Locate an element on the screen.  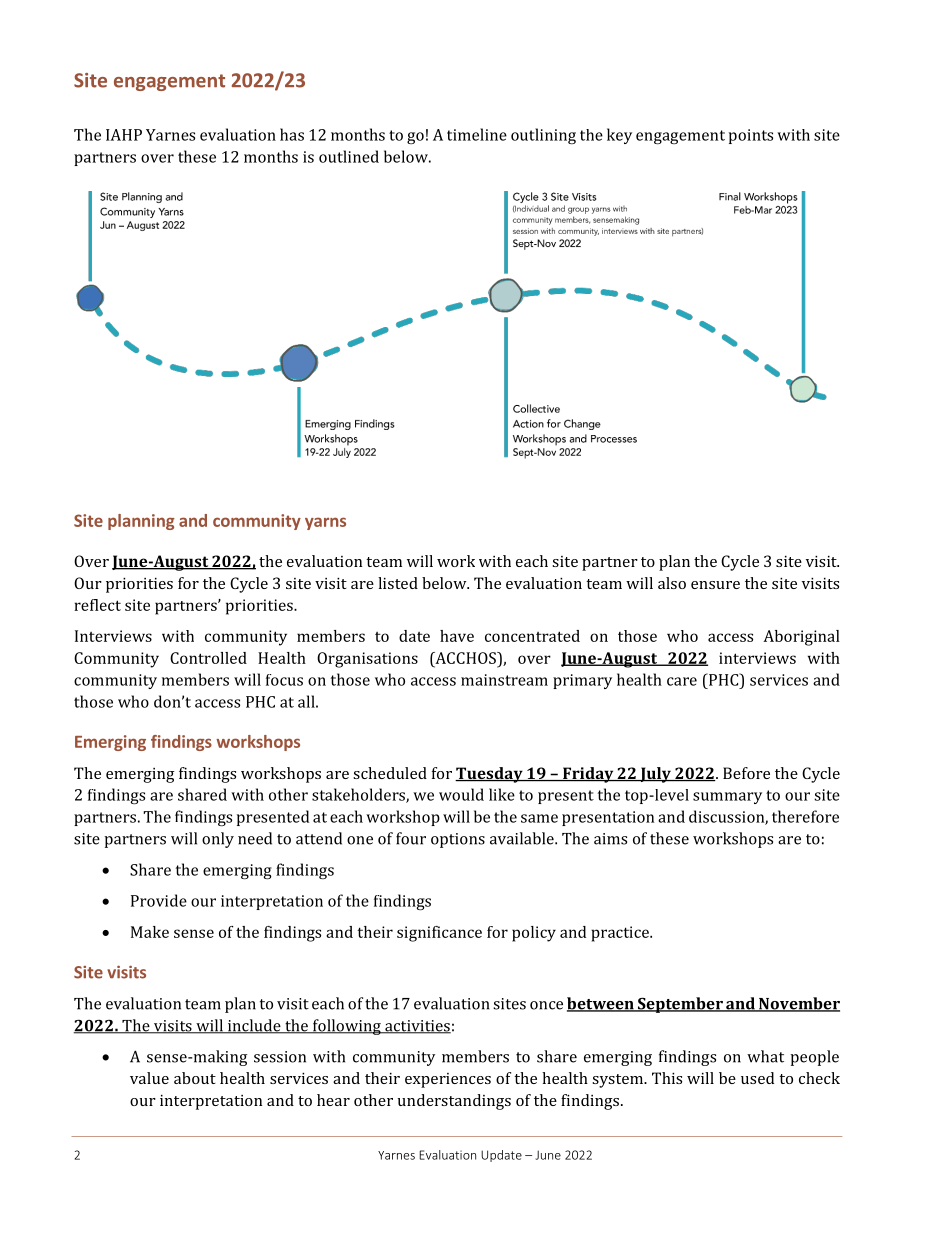
has is located at coordinates (292, 134).
